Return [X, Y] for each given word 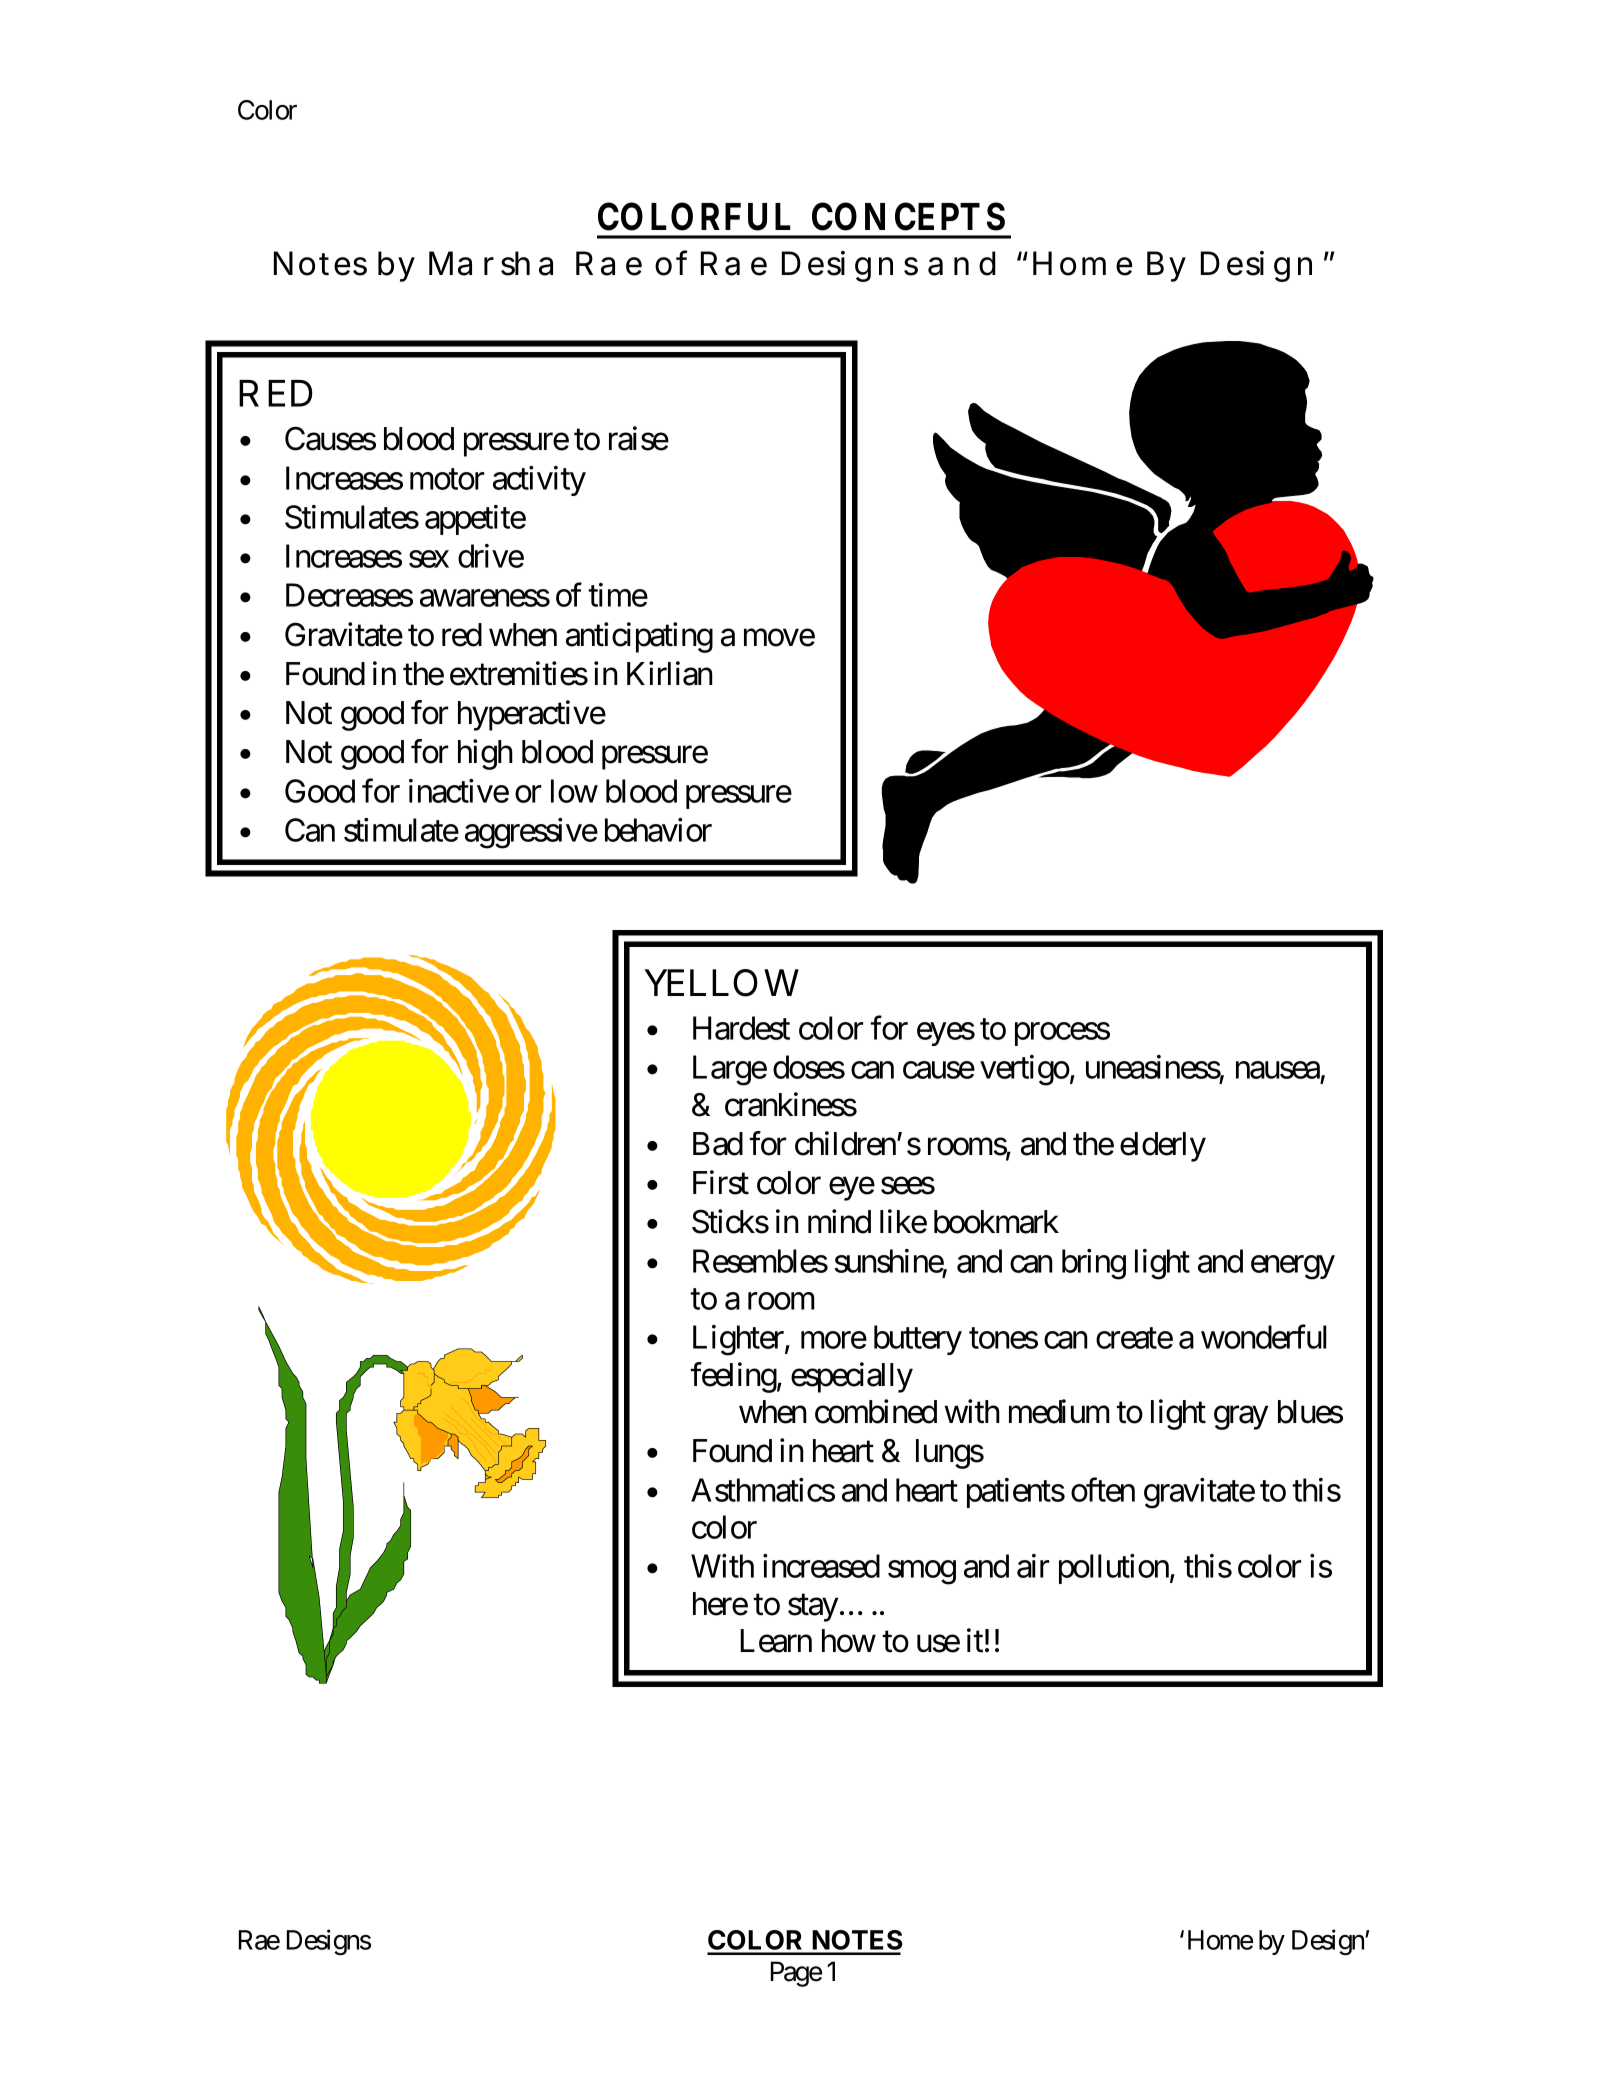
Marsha [491, 263]
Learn [776, 1641]
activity [539, 481]
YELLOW [721, 983]
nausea [1278, 1070]
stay [813, 1608]
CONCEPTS [908, 216]
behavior [658, 830]
